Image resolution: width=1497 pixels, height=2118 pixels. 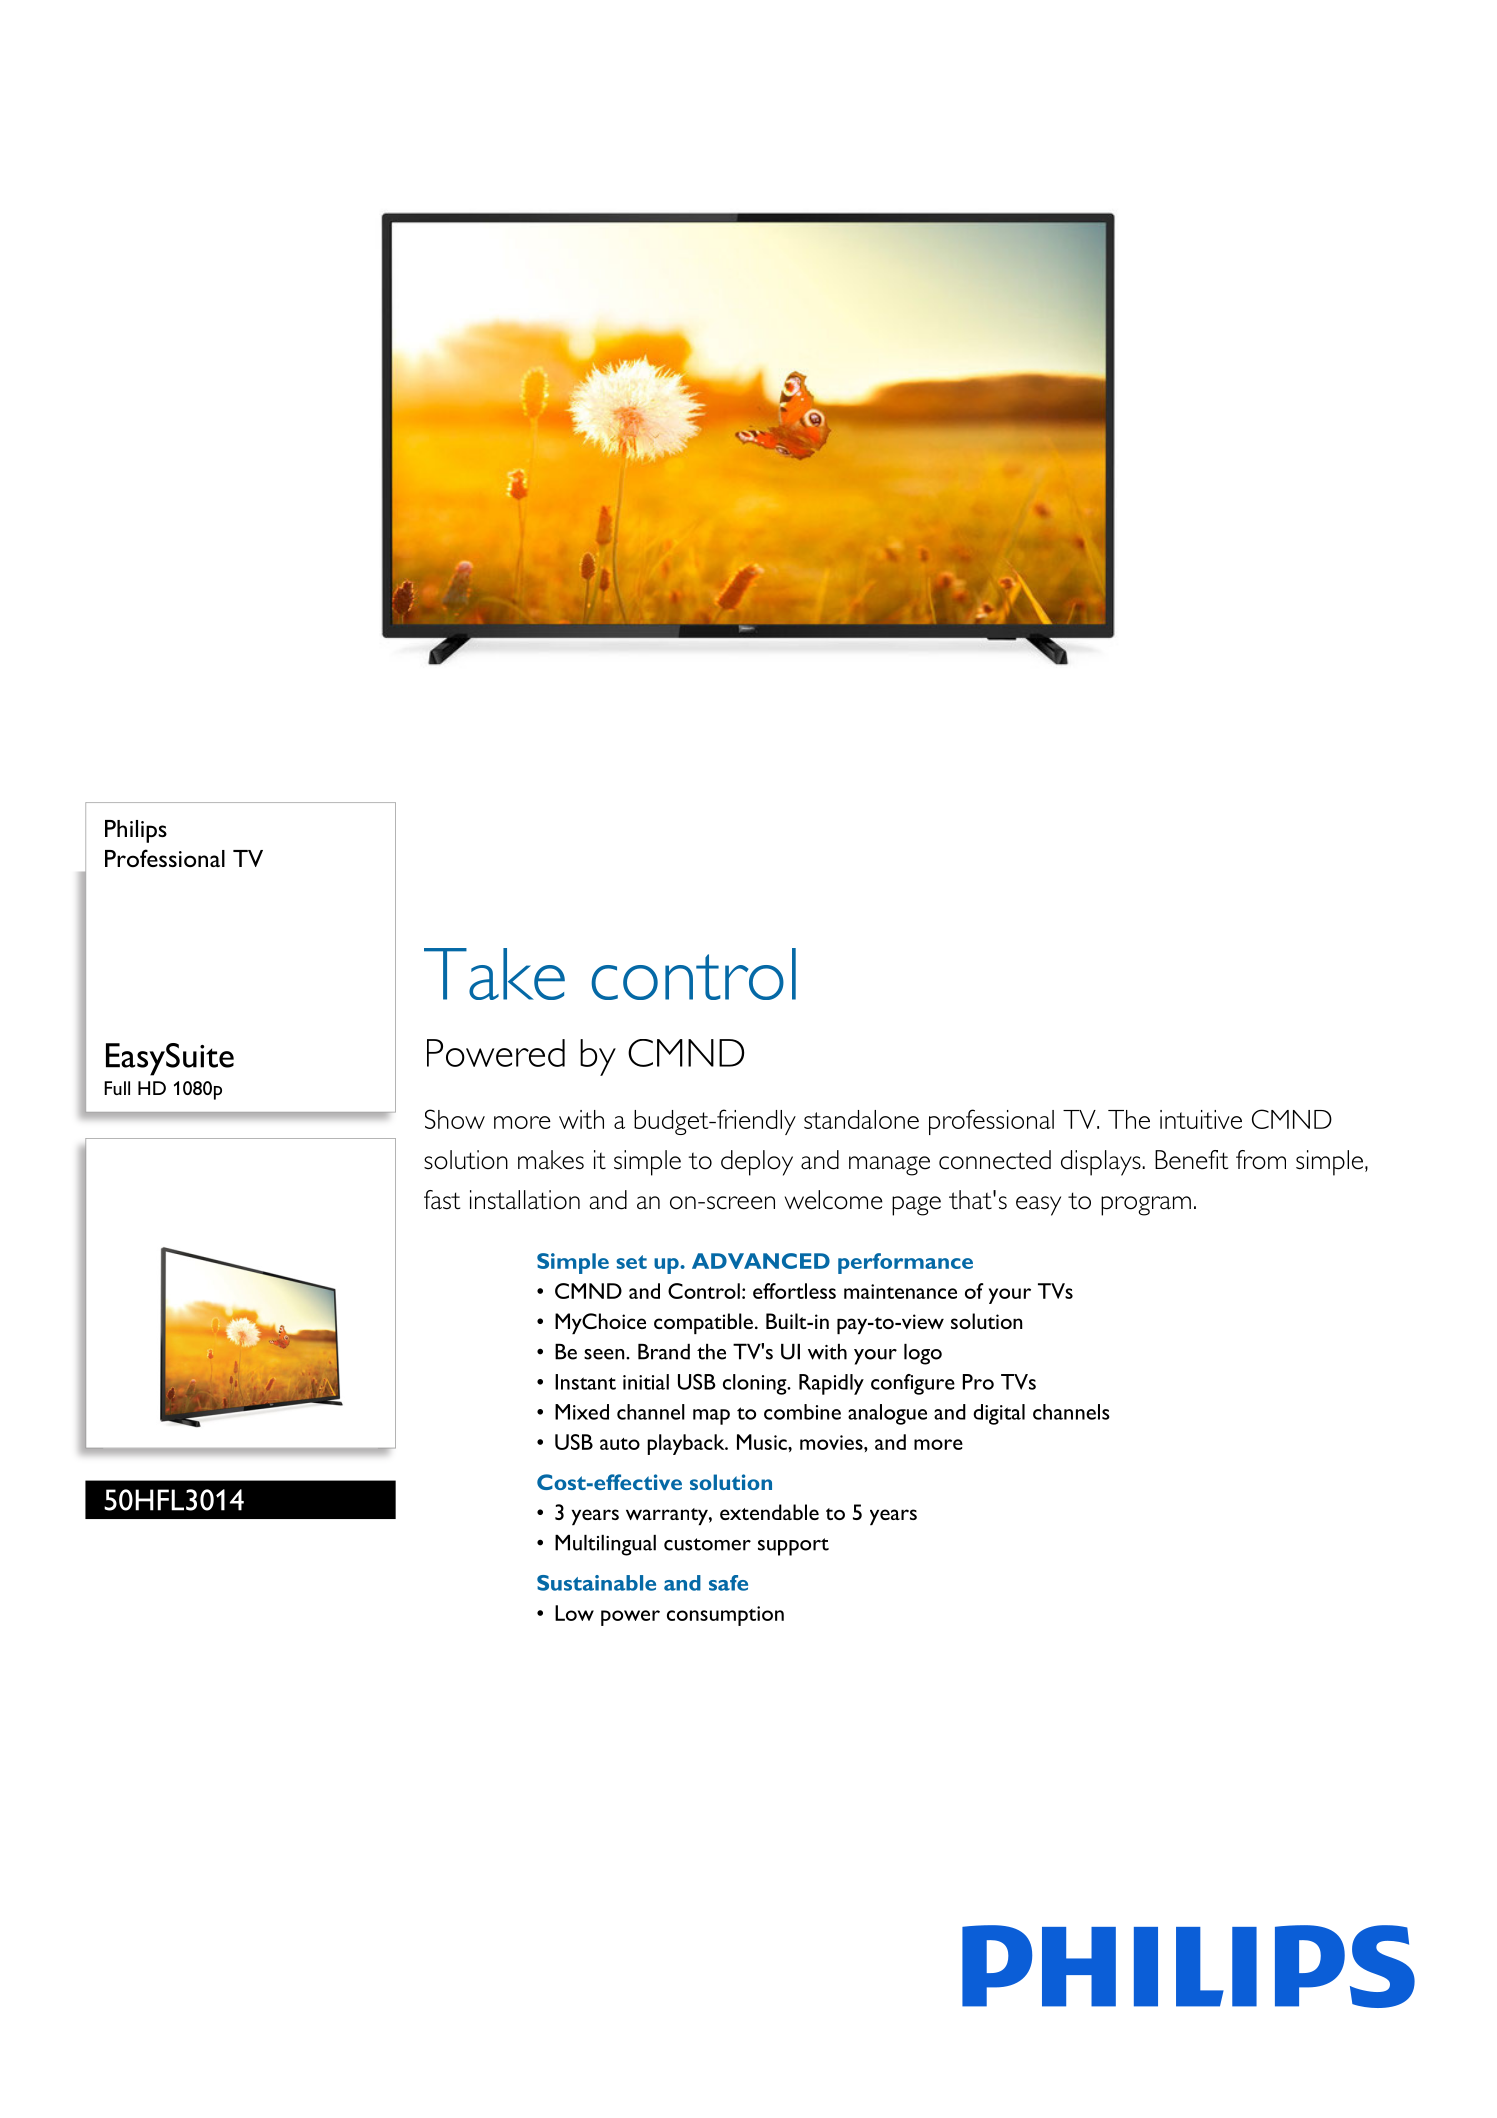 What do you see at coordinates (574, 1613) in the screenshot?
I see `Low` at bounding box center [574, 1613].
